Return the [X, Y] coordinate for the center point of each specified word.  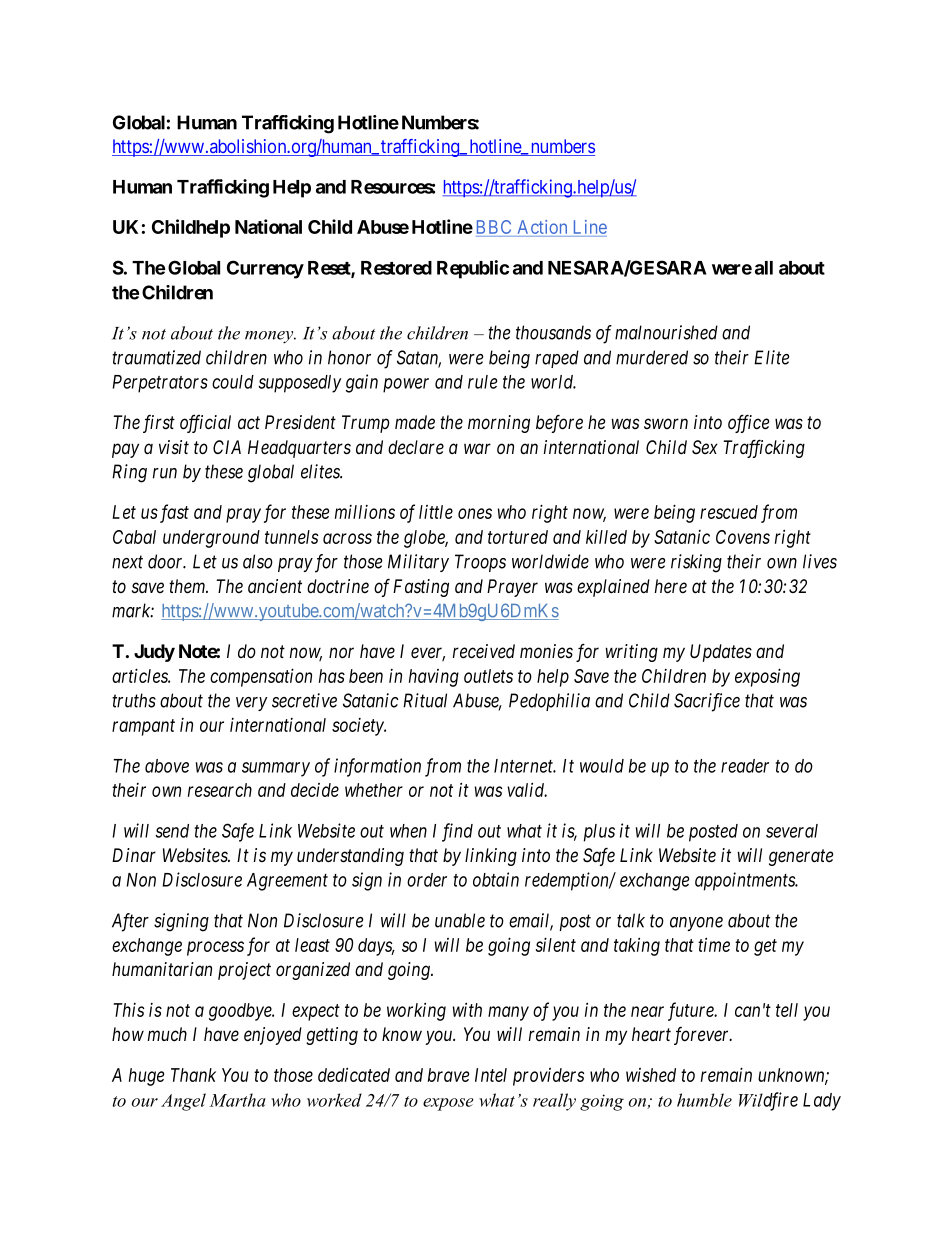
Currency [265, 269]
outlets [488, 676]
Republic [473, 269]
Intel [491, 1075]
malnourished [666, 332]
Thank [193, 1075]
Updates [721, 653]
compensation [261, 677]
